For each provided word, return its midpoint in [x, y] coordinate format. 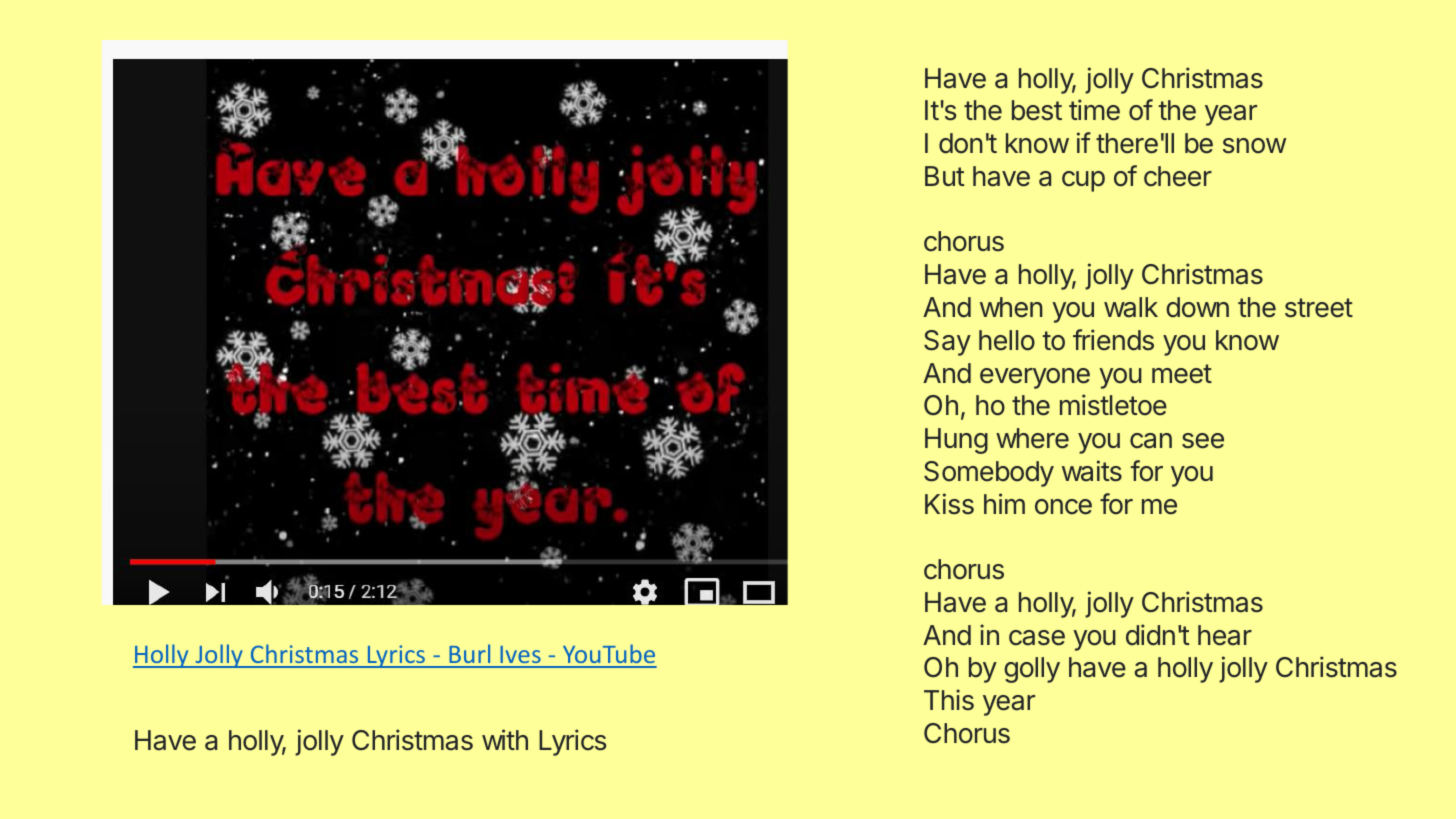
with [505, 739]
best [1037, 110]
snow [1254, 146]
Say [947, 343]
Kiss [949, 504]
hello [1007, 340]
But [945, 176]
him [1004, 503]
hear [1225, 635]
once [1063, 507]
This [949, 700]
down [1197, 307]
